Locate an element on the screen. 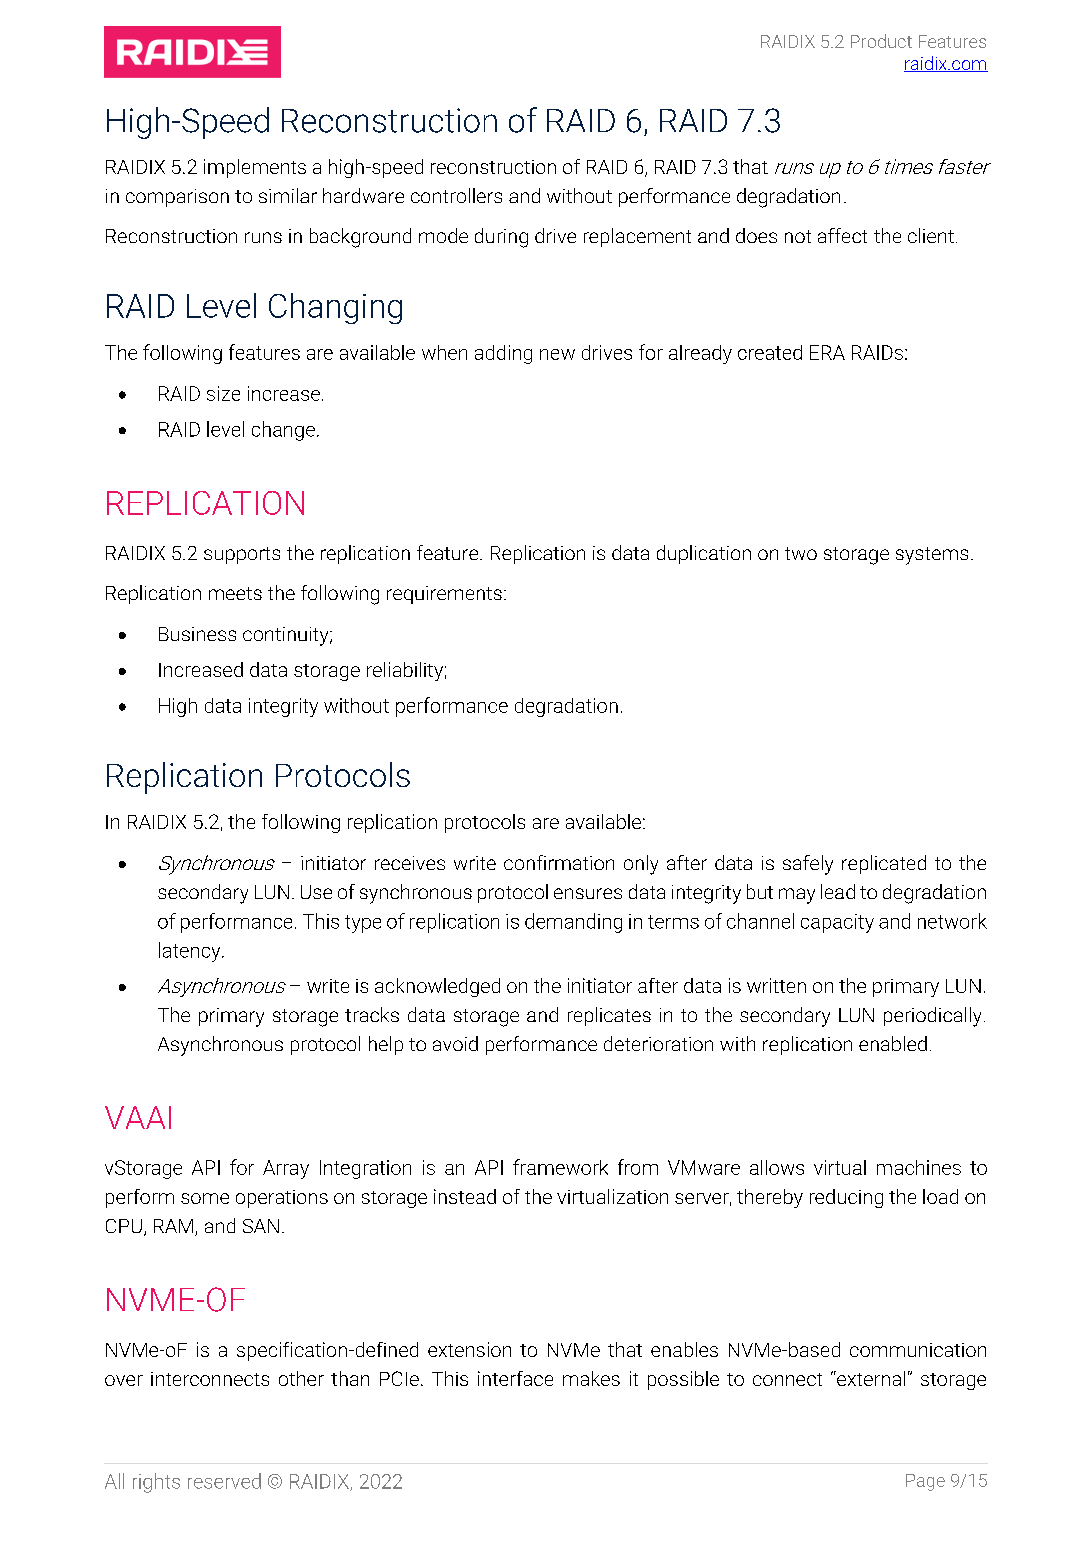 The height and width of the screenshot is (1544, 1092). implements is located at coordinates (255, 168).
